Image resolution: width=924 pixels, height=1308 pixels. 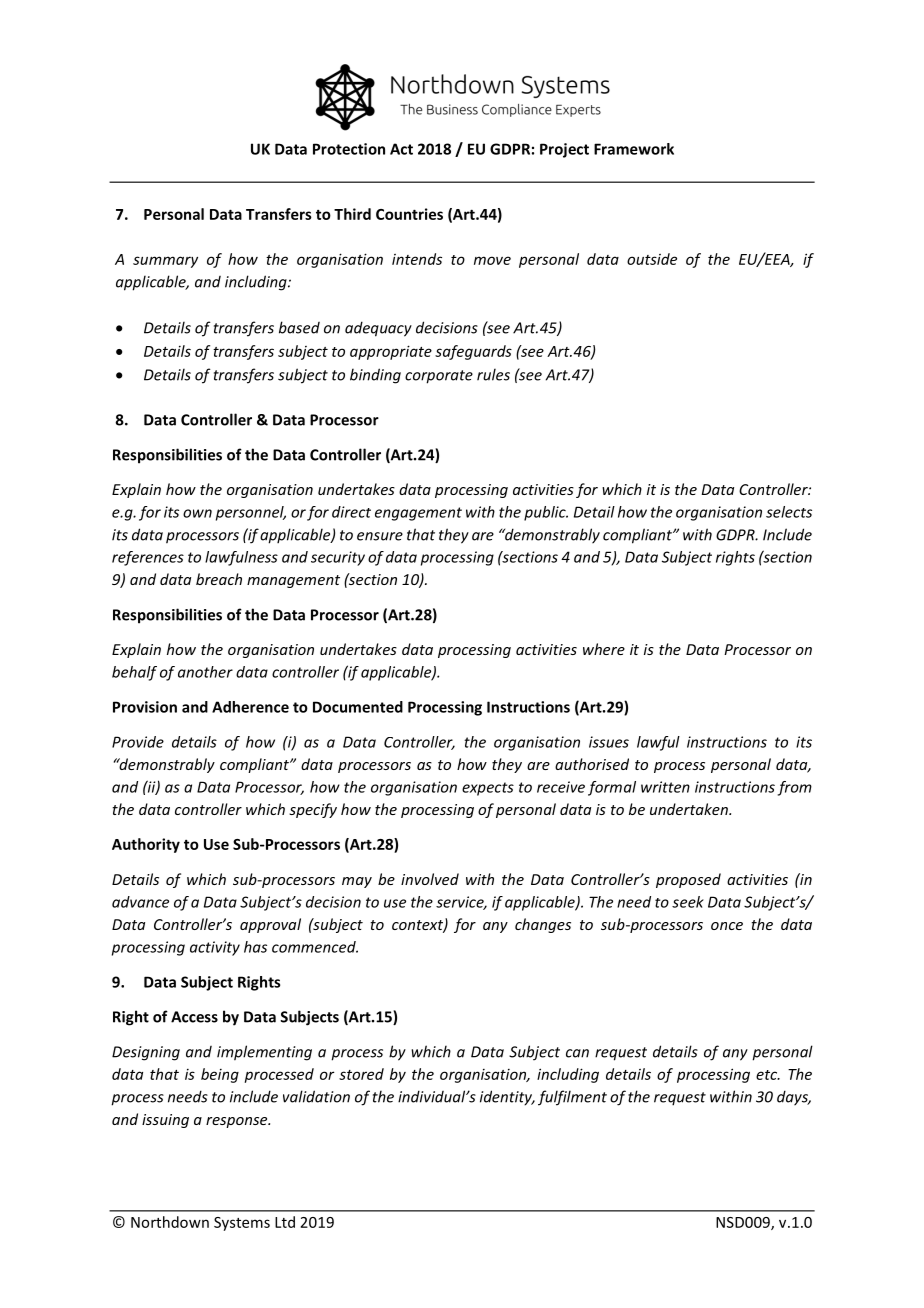 I want to click on personnel, so click(x=251, y=513).
